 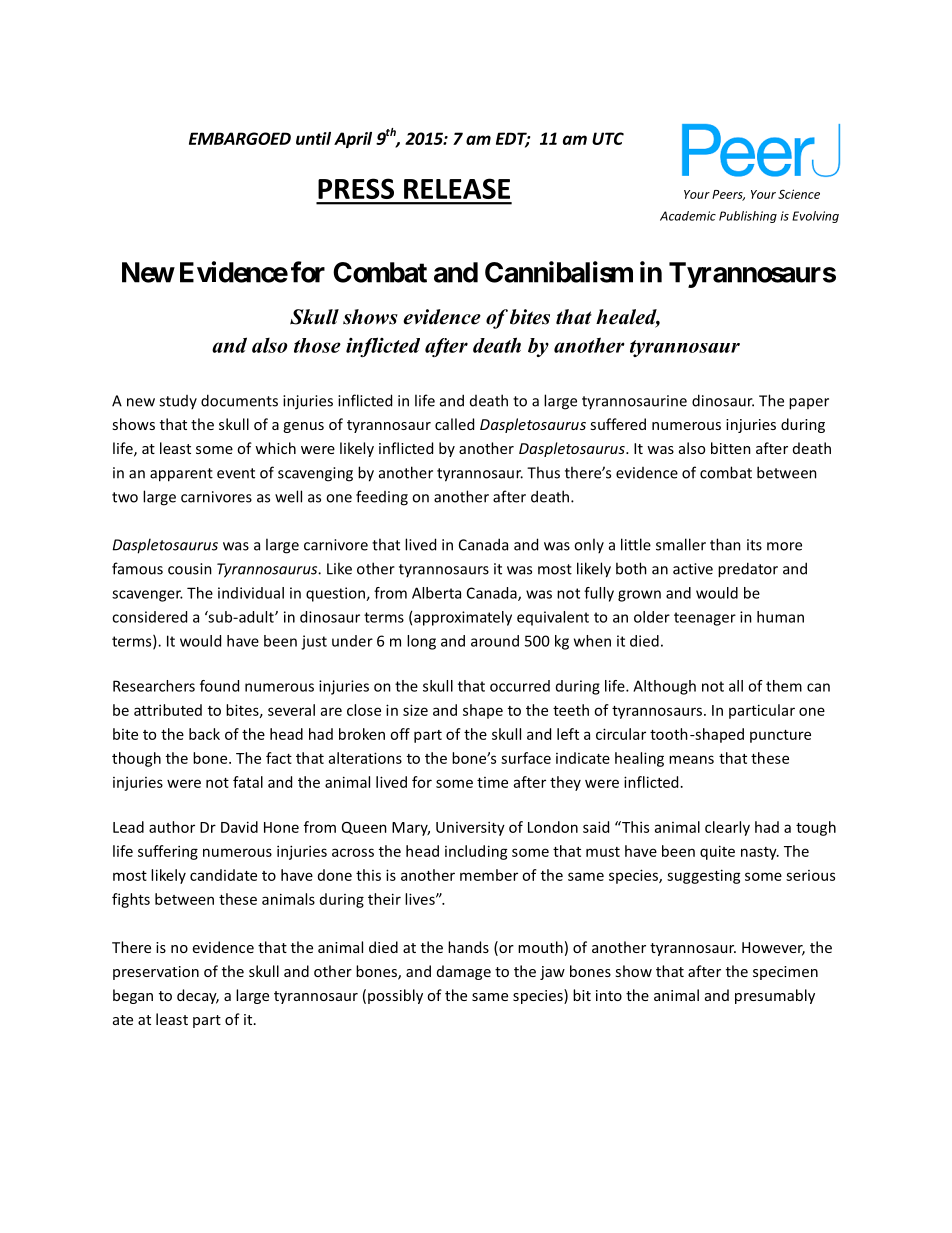 What do you see at coordinates (728, 195) in the screenshot?
I see `Peers` at bounding box center [728, 195].
